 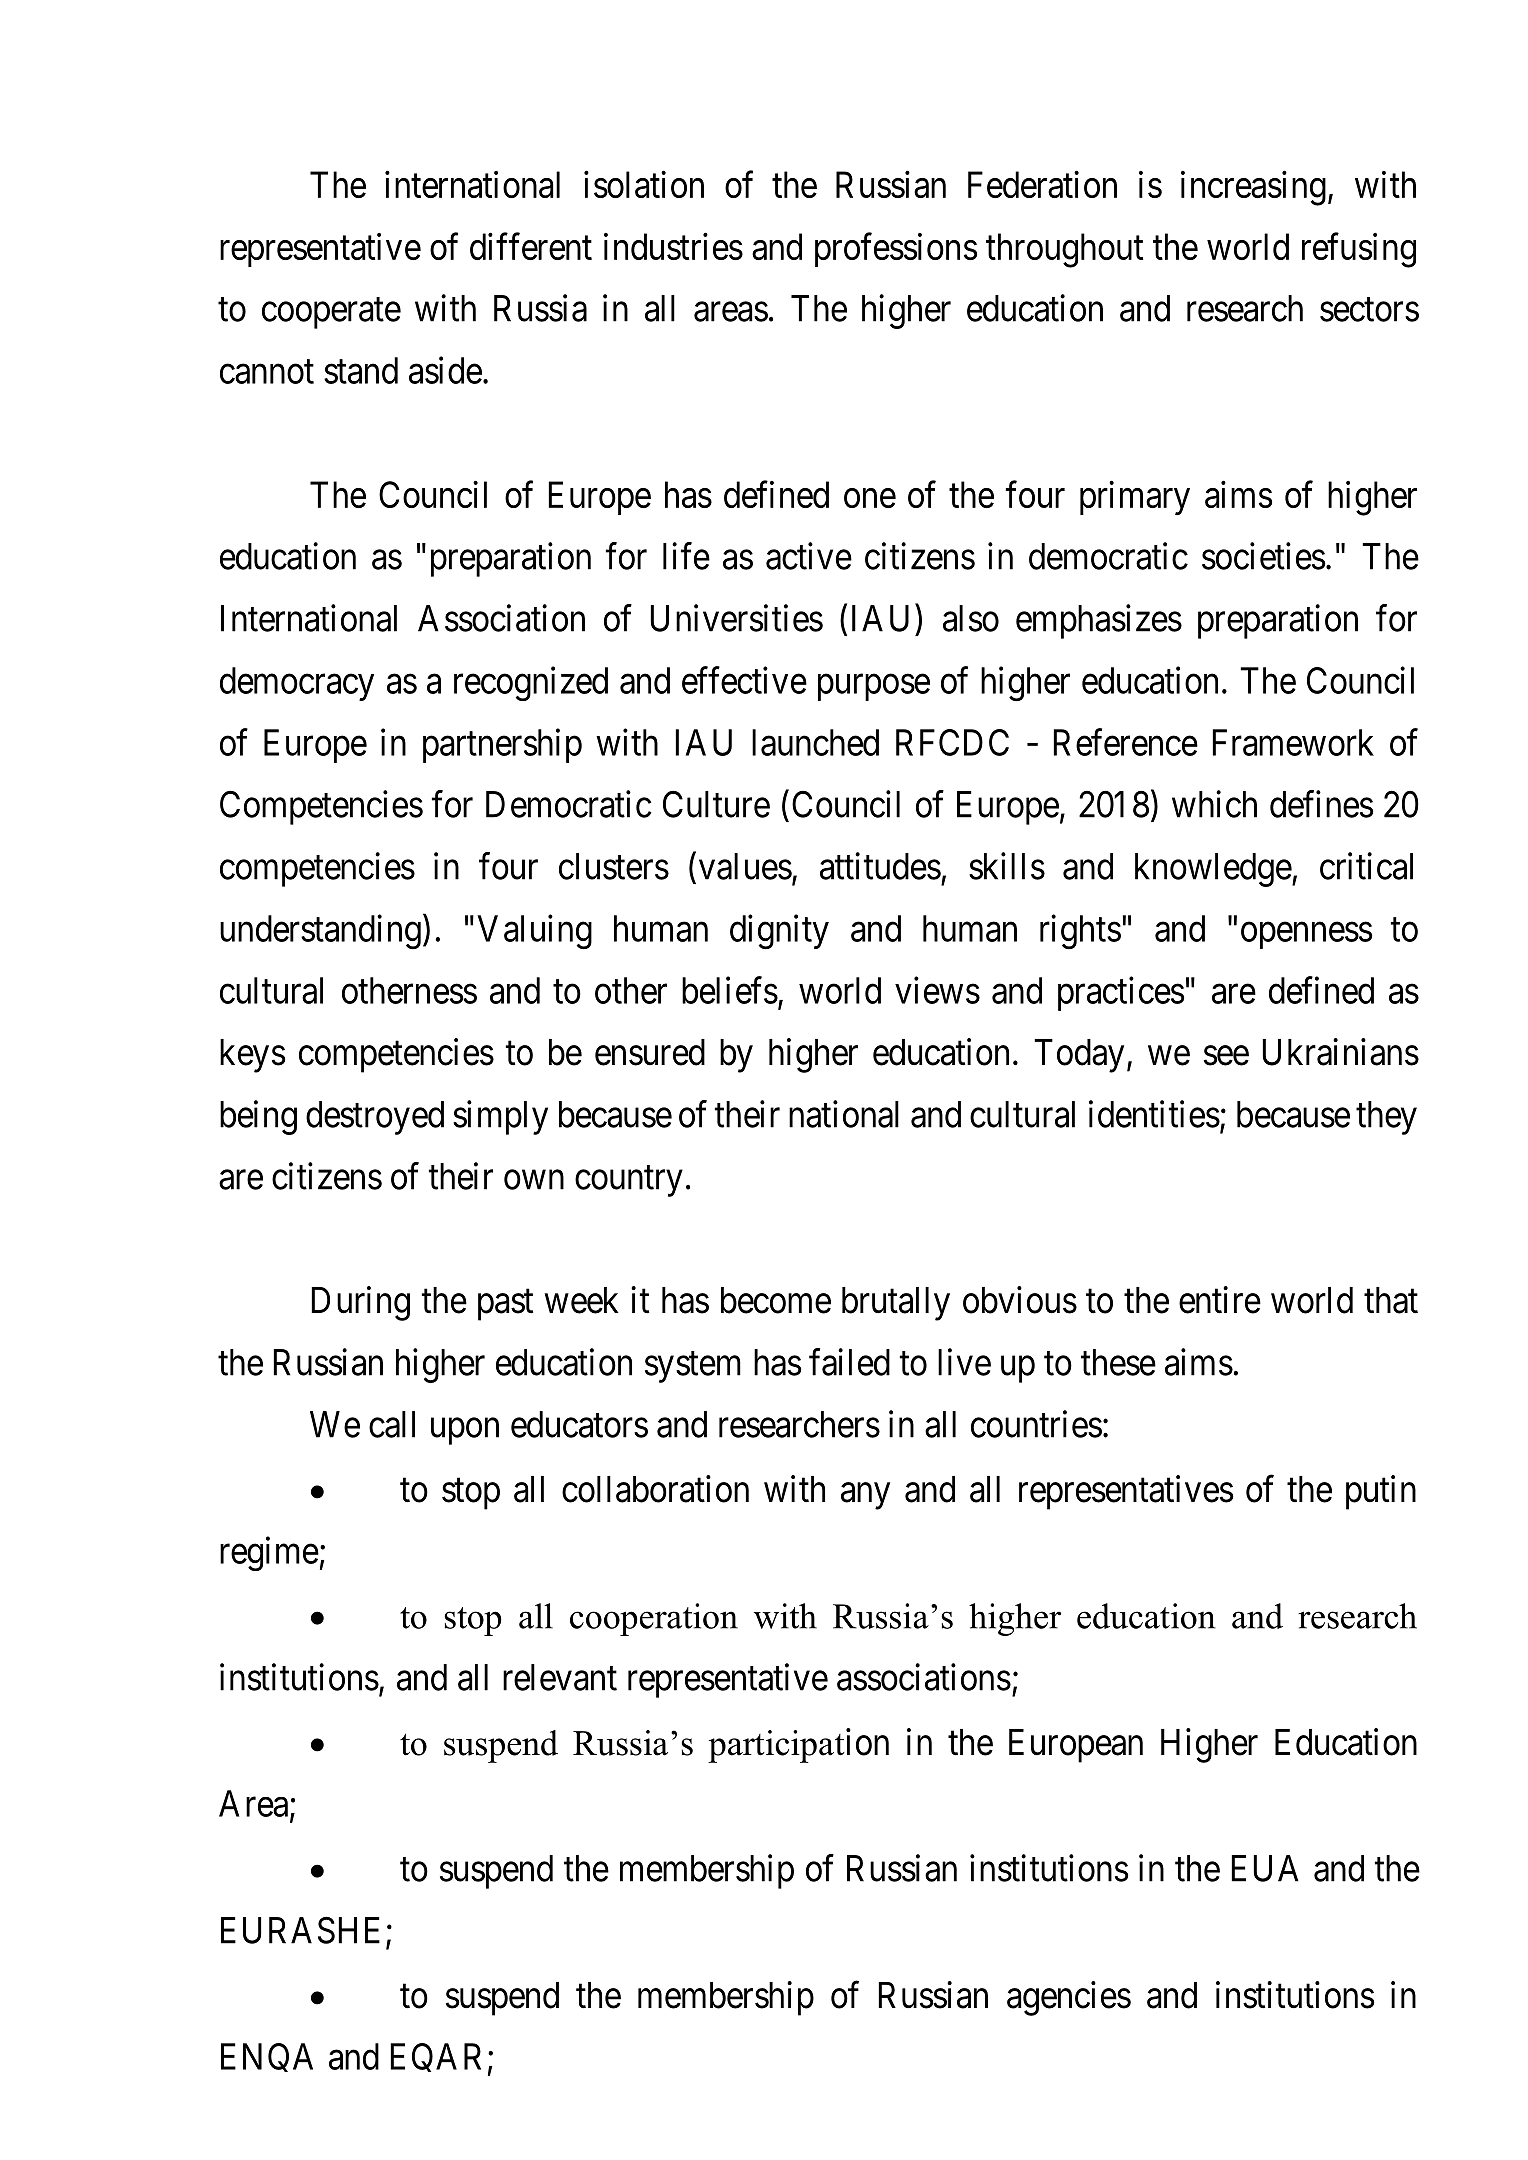 I want to click on destroyed, so click(x=375, y=1118).
